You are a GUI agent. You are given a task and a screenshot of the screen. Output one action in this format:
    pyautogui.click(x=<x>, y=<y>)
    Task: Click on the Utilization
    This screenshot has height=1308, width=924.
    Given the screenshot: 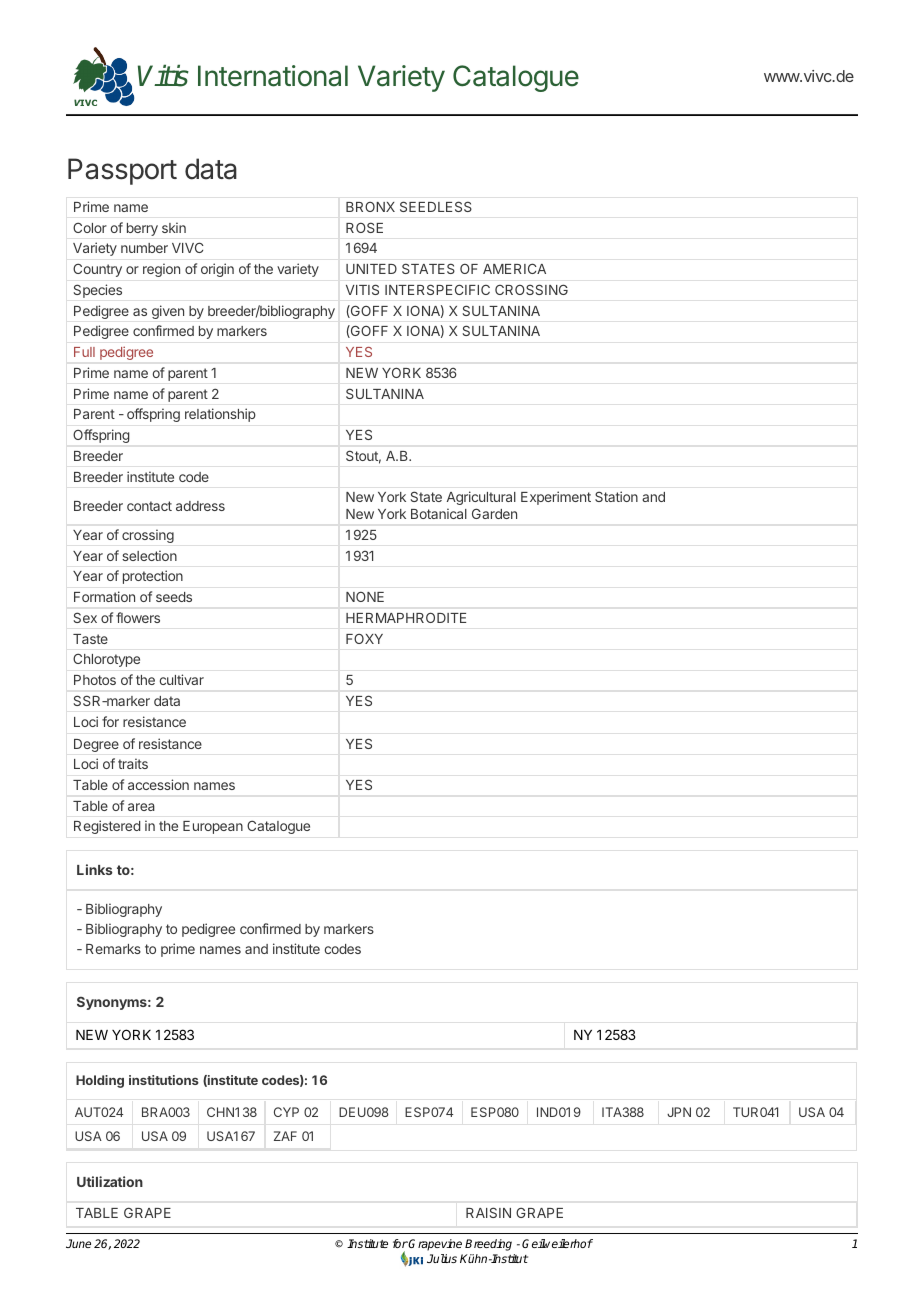 What is the action you would take?
    pyautogui.click(x=110, y=1181)
